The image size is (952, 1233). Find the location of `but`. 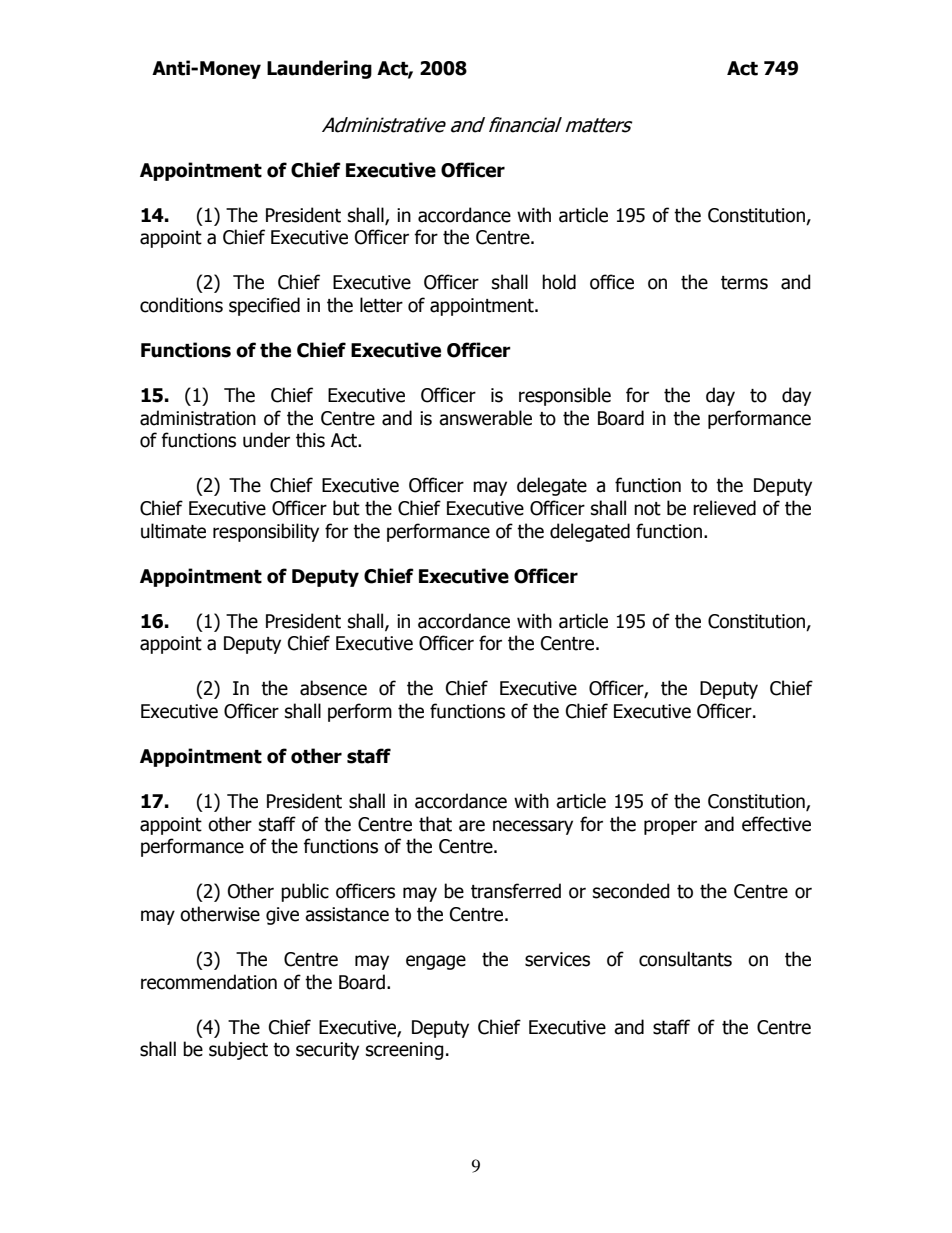

but is located at coordinates (346, 508).
